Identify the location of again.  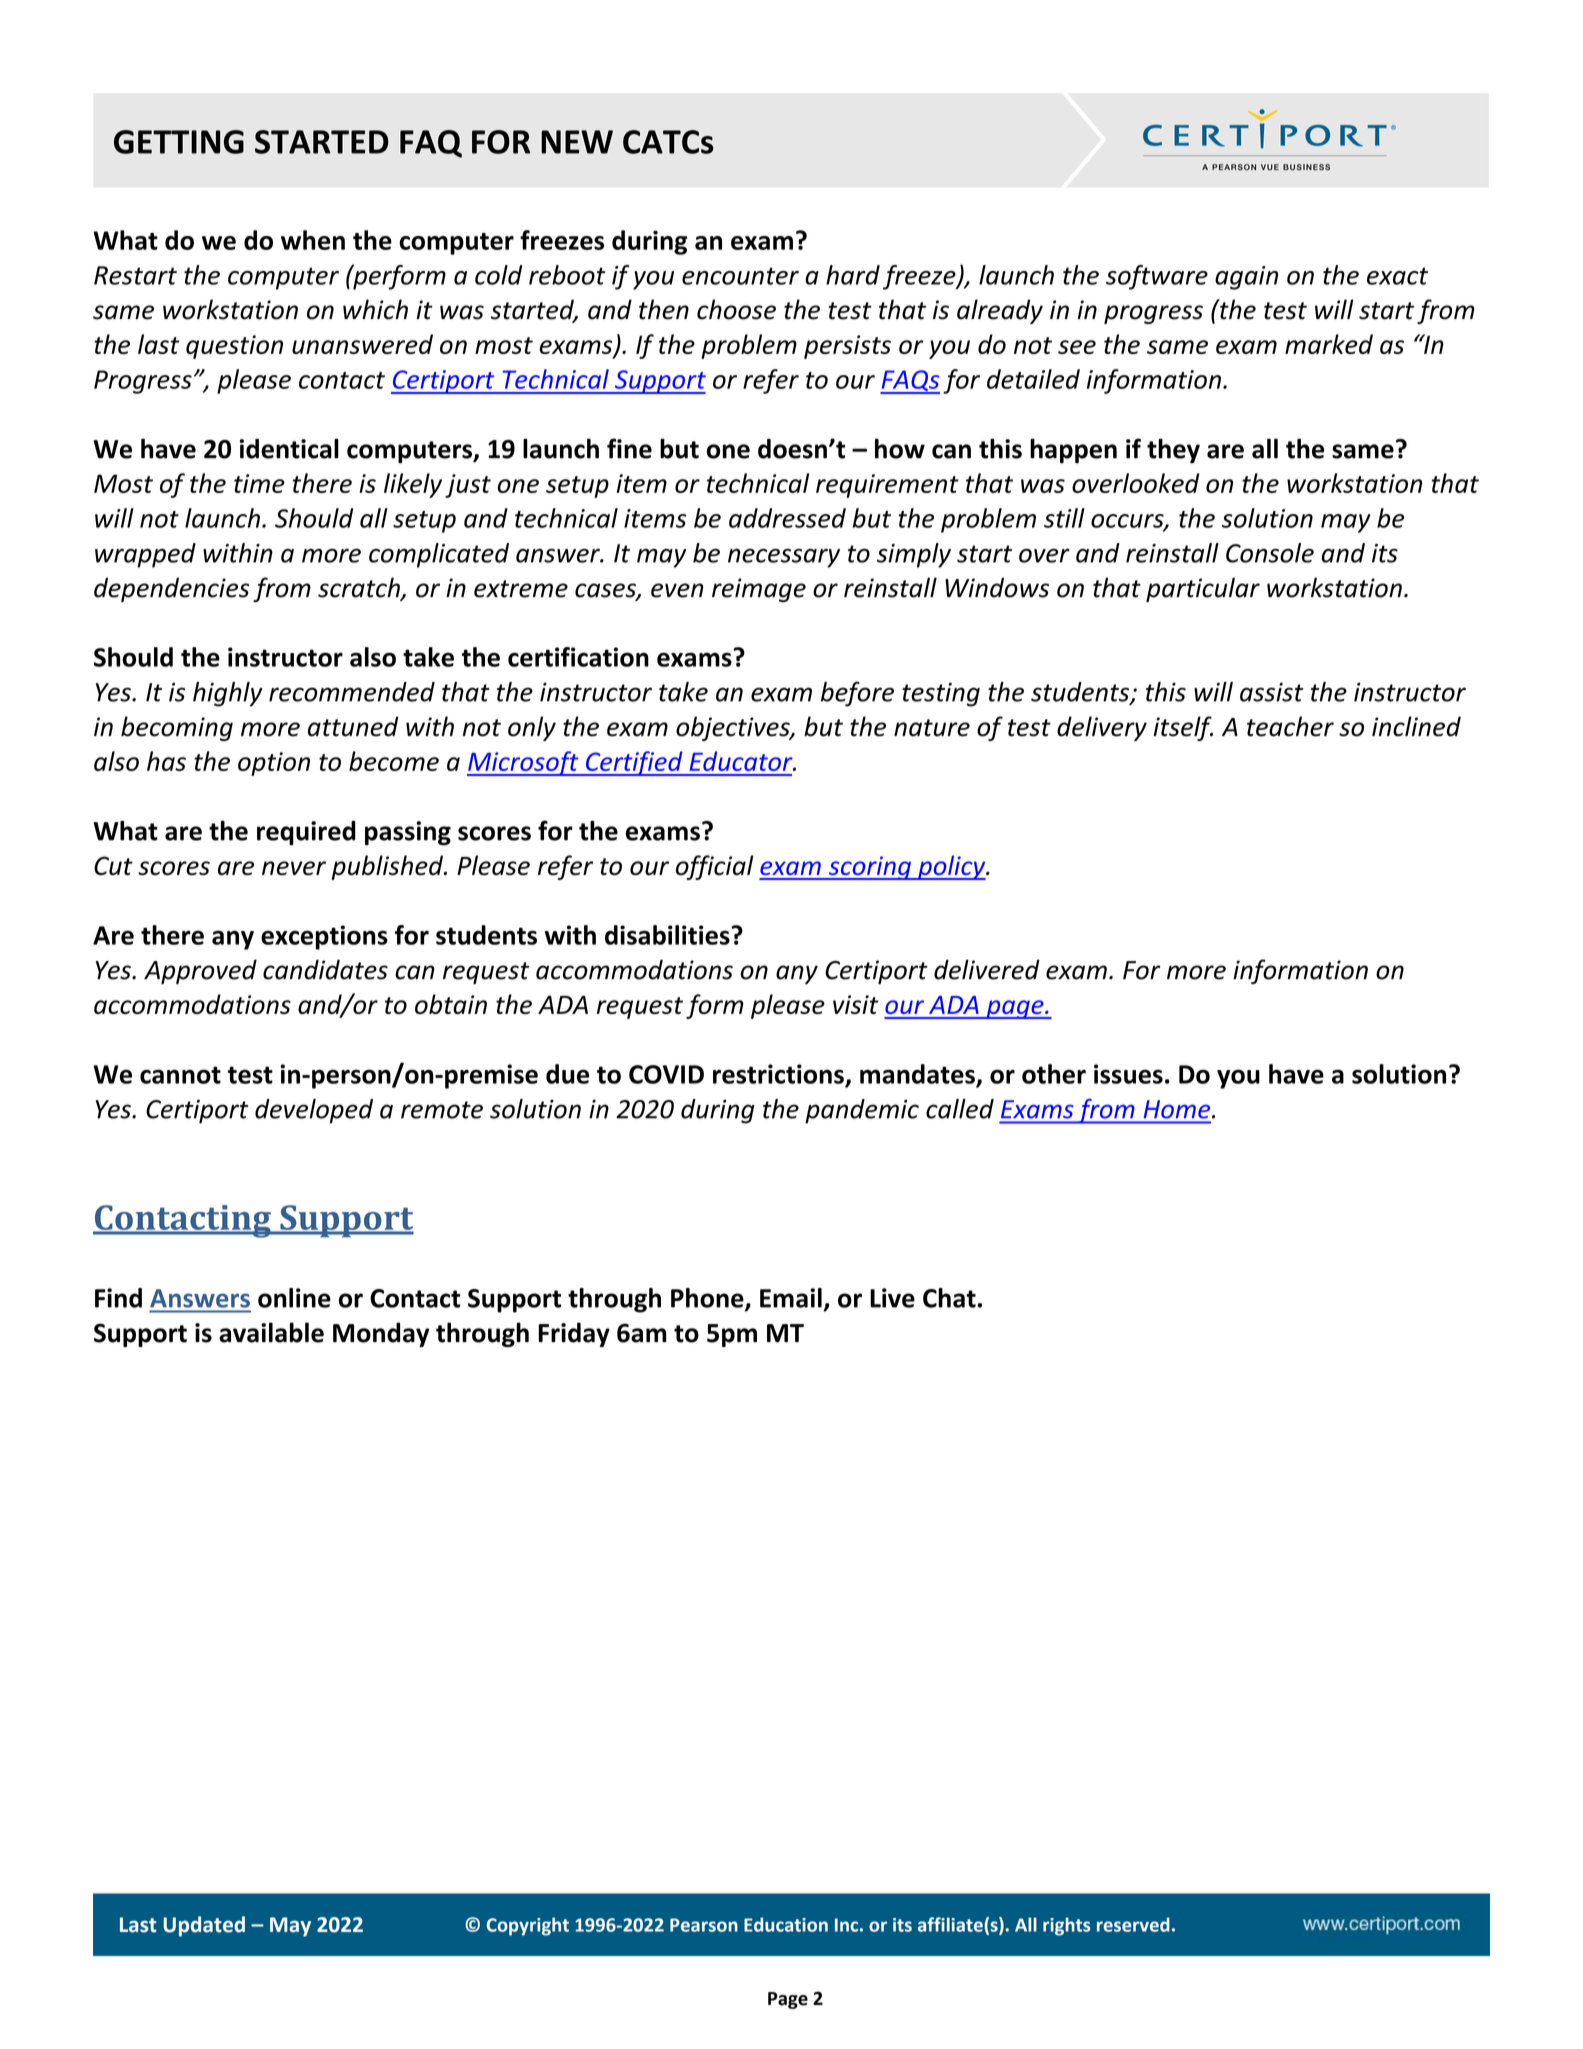
(1246, 278).
